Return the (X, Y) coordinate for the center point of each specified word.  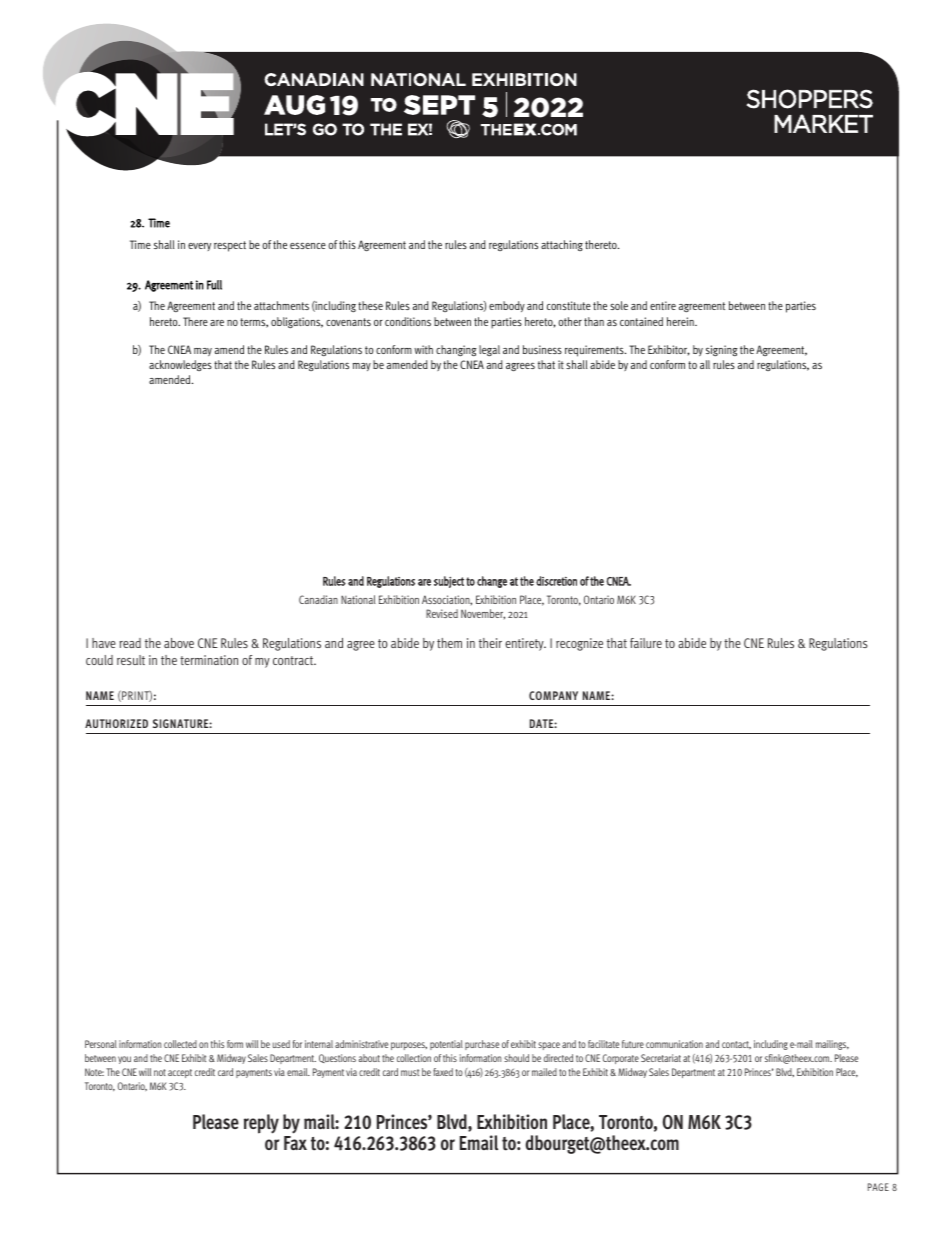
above (179, 643)
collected (180, 1044)
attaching (562, 245)
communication (674, 1044)
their (490, 643)
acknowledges (180, 365)
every (199, 247)
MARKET (823, 123)
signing (722, 351)
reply (261, 1124)
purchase (482, 1045)
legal (489, 351)
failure (646, 643)
